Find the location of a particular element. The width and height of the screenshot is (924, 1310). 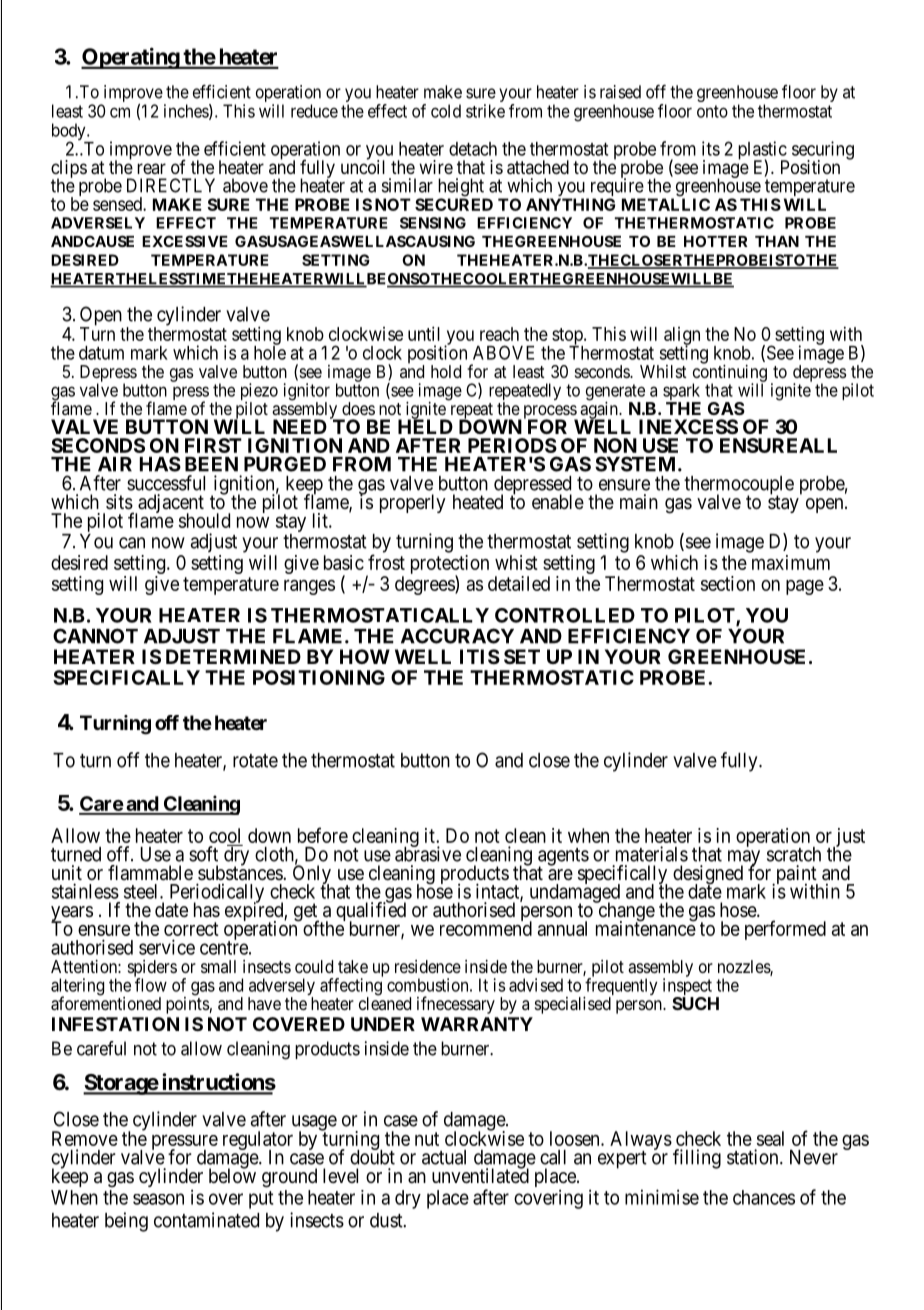

ACCURACY is located at coordinates (457, 636).
